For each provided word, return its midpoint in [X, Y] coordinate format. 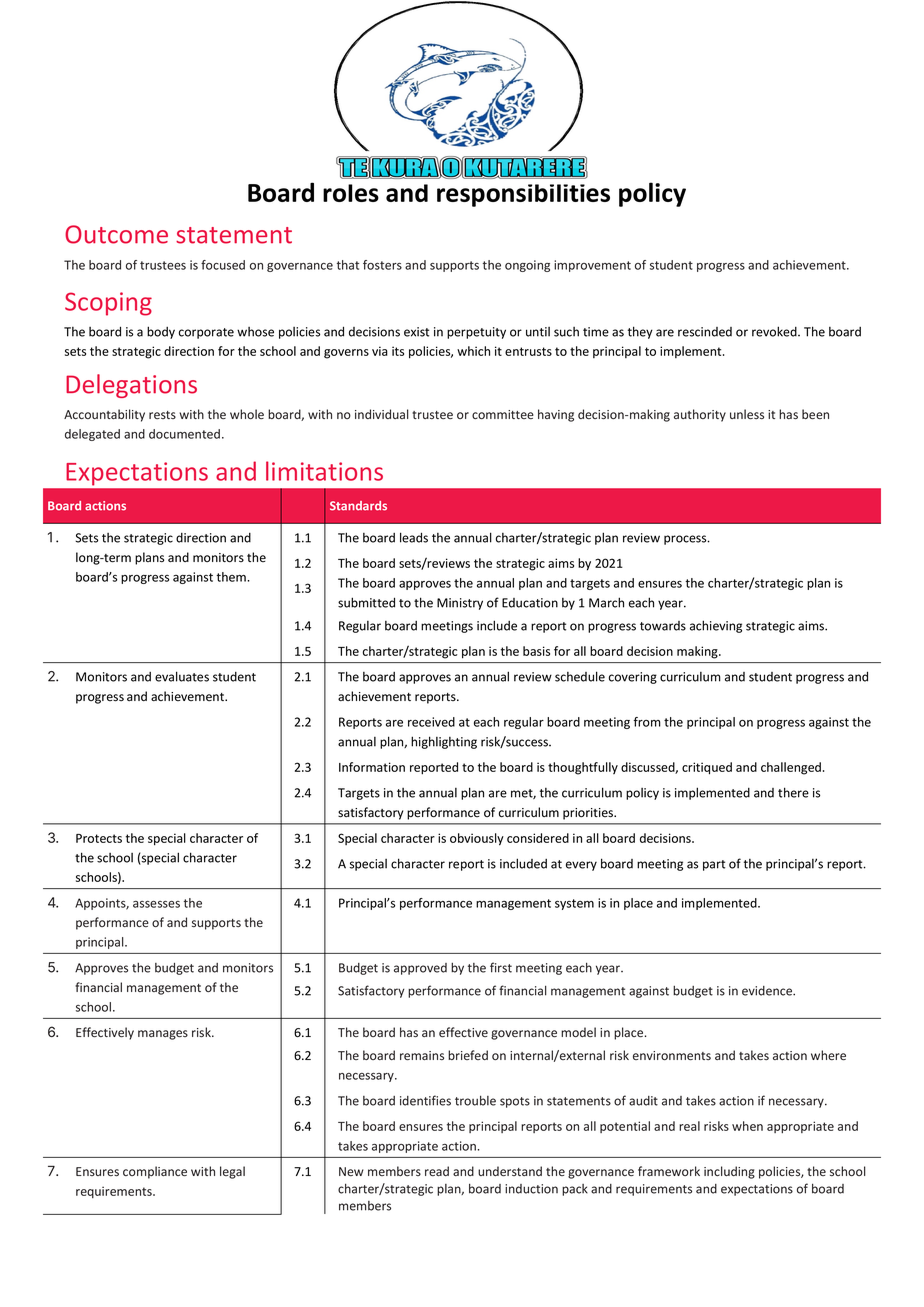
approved [420, 969]
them [232, 577]
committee [503, 414]
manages [163, 1035]
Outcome [116, 234]
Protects [99, 838]
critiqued [707, 768]
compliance [155, 1172]
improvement [592, 266]
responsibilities [523, 195]
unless [747, 414]
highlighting [444, 742]
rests [162, 415]
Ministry [460, 604]
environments [672, 1055]
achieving [716, 626]
